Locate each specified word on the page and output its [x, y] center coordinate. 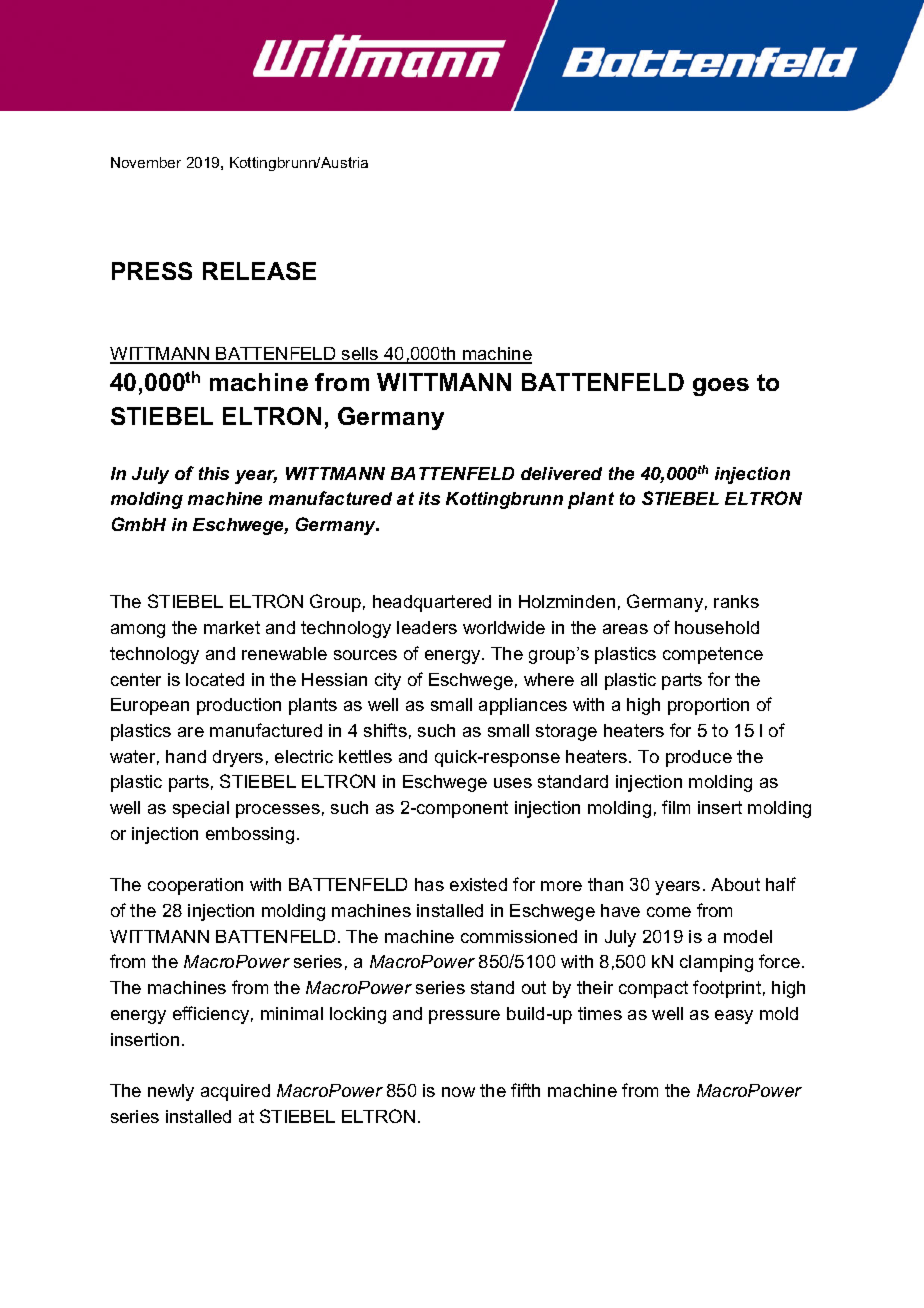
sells [360, 355]
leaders [427, 627]
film [676, 807]
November [146, 162]
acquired [235, 1092]
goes [721, 387]
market [232, 627]
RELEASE [259, 271]
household [717, 627]
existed [478, 884]
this [214, 473]
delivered [561, 473]
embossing [250, 835]
